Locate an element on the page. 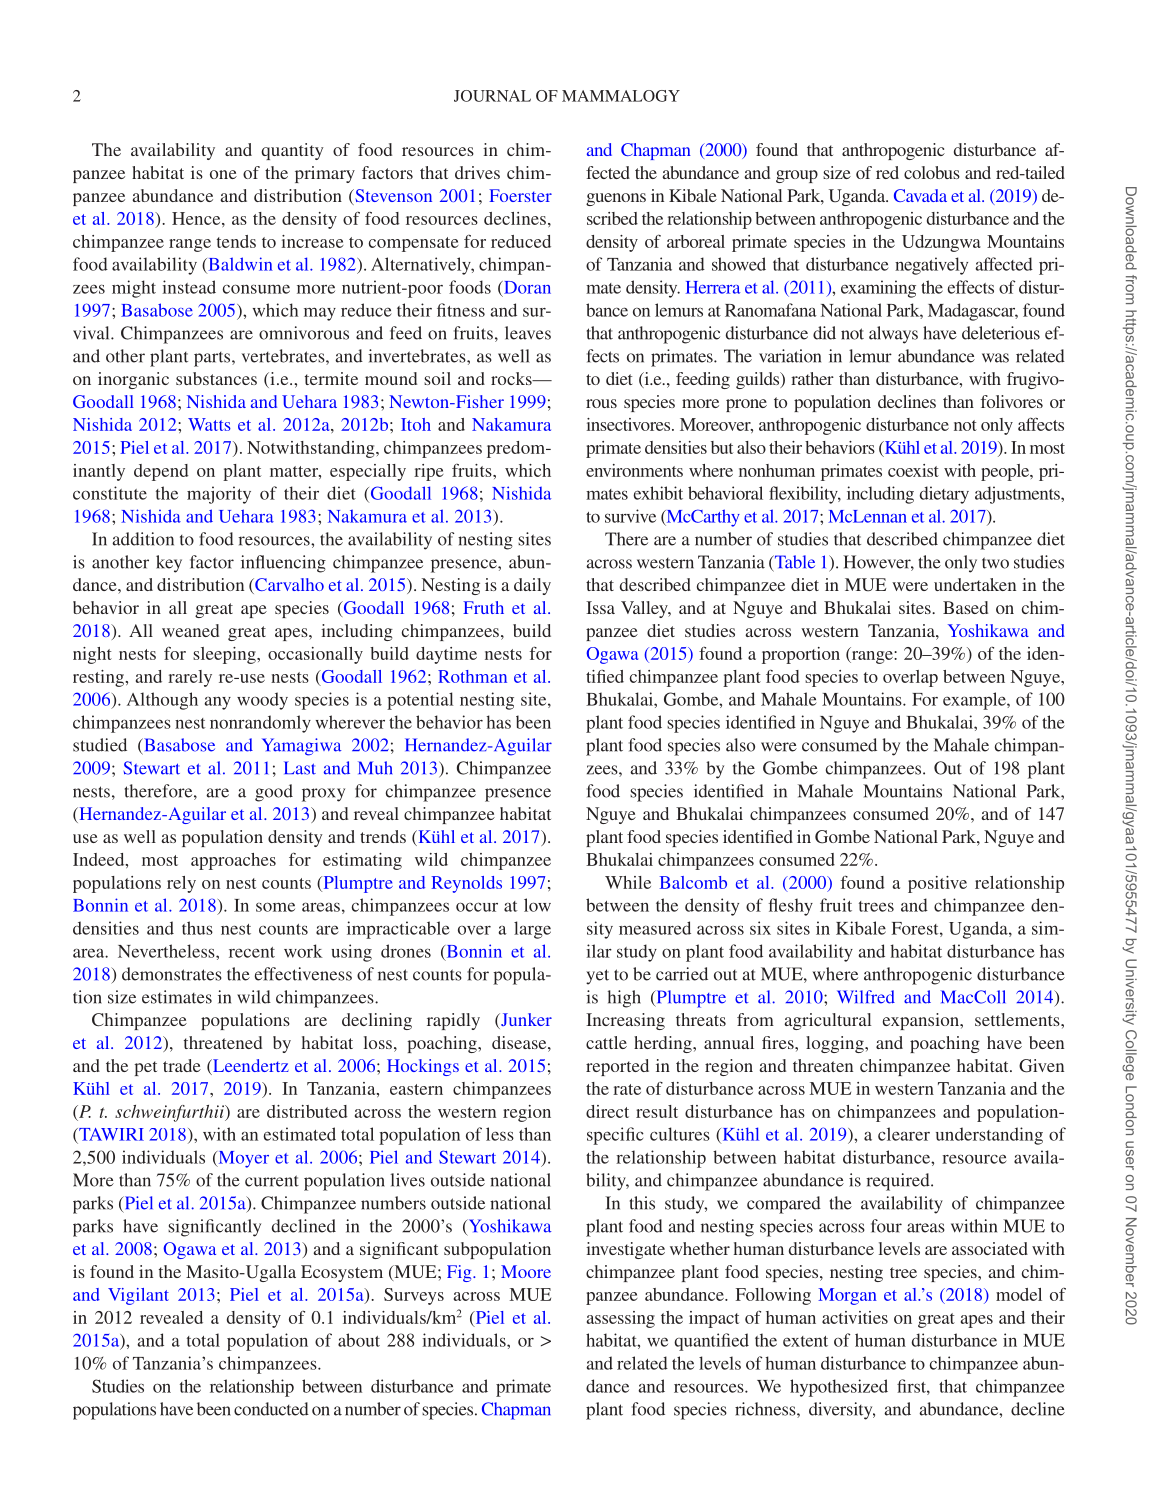 The image size is (1168, 1511). conducted is located at coordinates (271, 1409).
